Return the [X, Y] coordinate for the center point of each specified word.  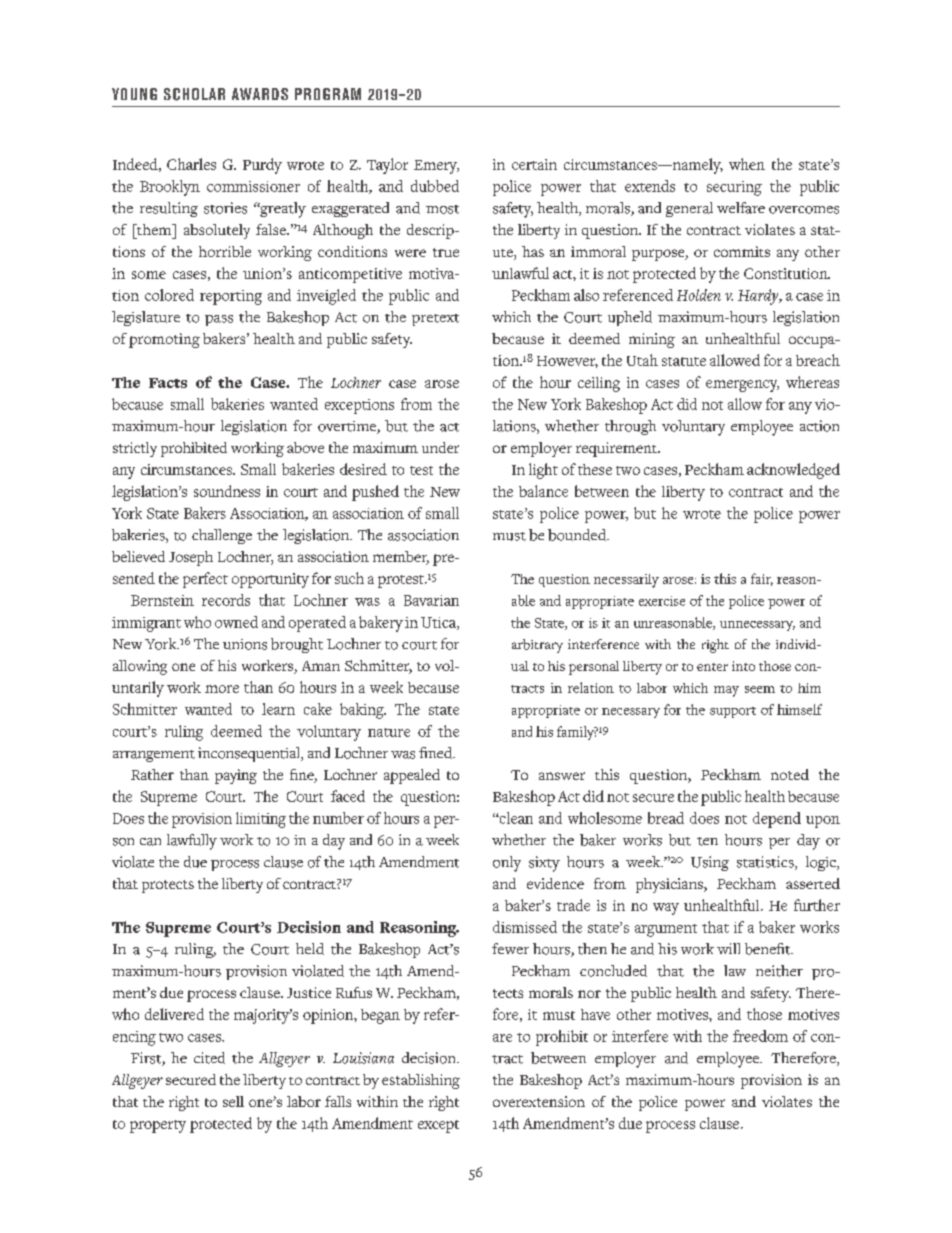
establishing [421, 1081]
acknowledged [793, 471]
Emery [436, 167]
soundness [227, 491]
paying [236, 776]
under [440, 447]
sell [233, 1101]
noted [790, 774]
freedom [760, 1036]
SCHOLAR [194, 94]
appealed [412, 776]
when [747, 164]
